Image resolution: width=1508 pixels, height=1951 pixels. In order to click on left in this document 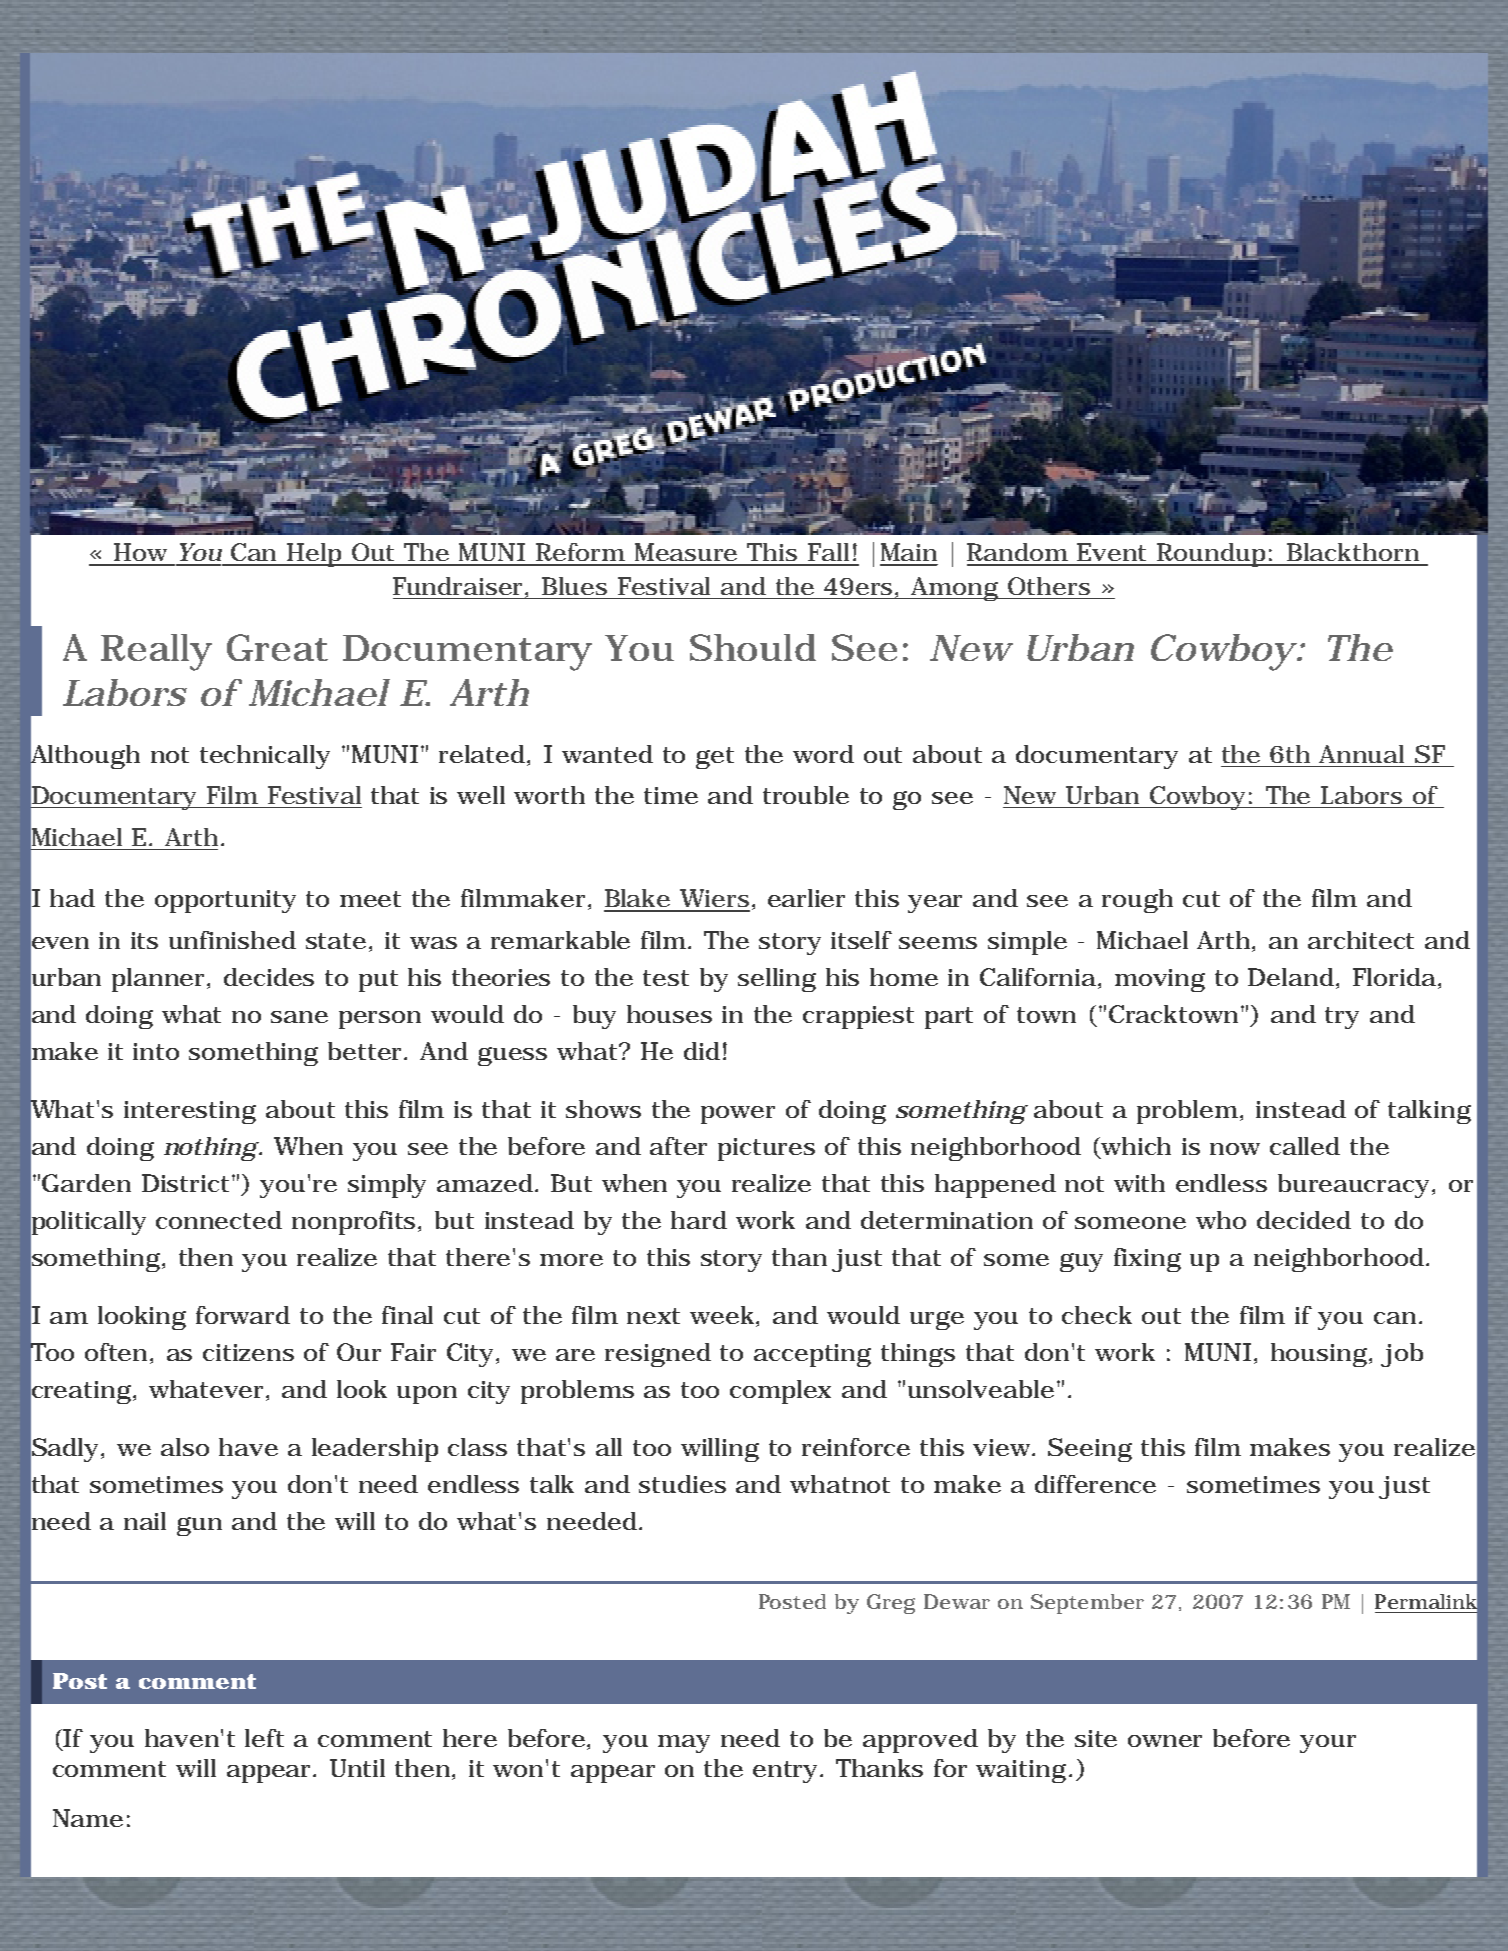, I will do `click(264, 1738)`.
